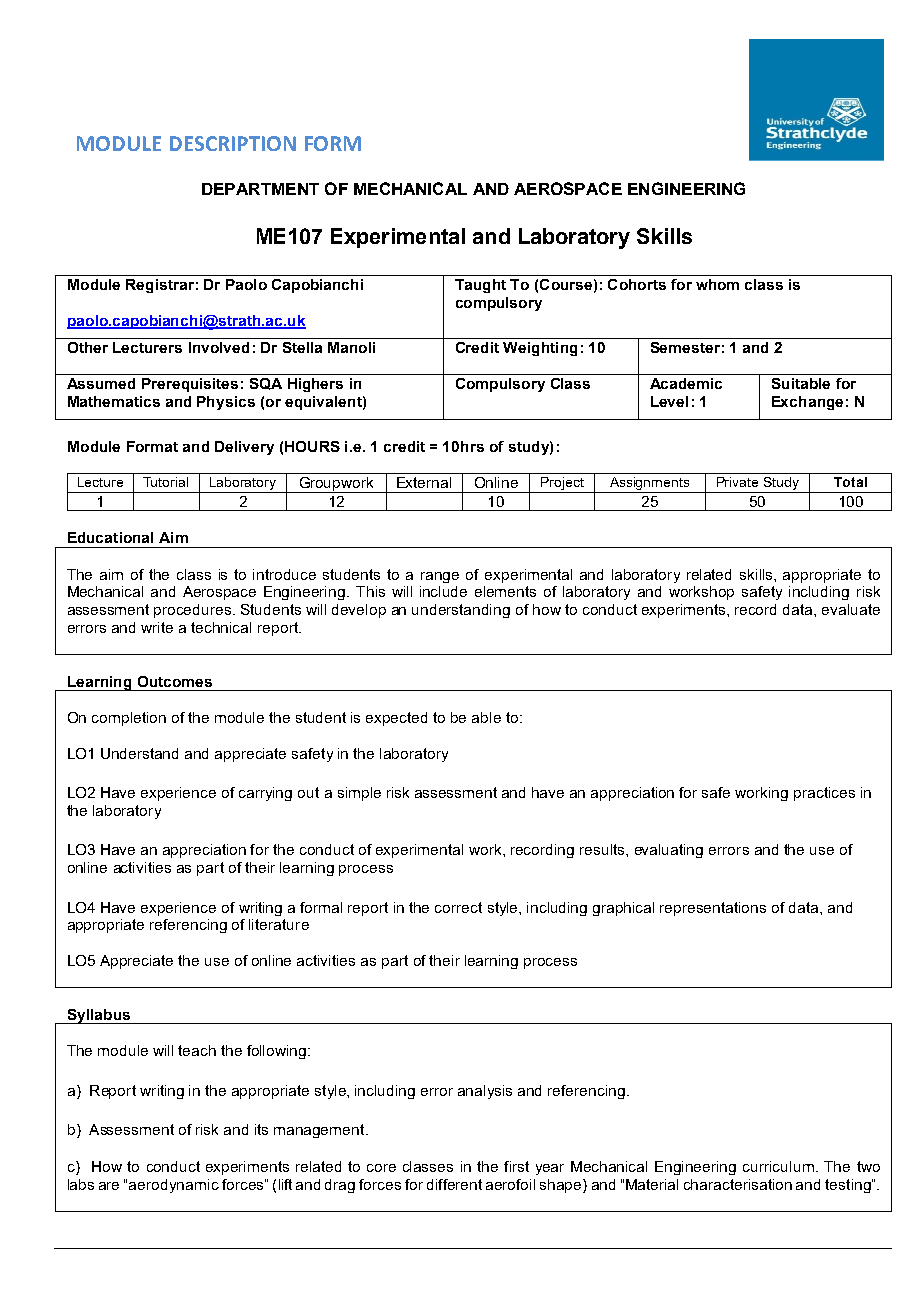 The width and height of the screenshot is (924, 1307). Describe the element at coordinates (174, 1186) in the screenshot. I see `aerodynamic` at that location.
